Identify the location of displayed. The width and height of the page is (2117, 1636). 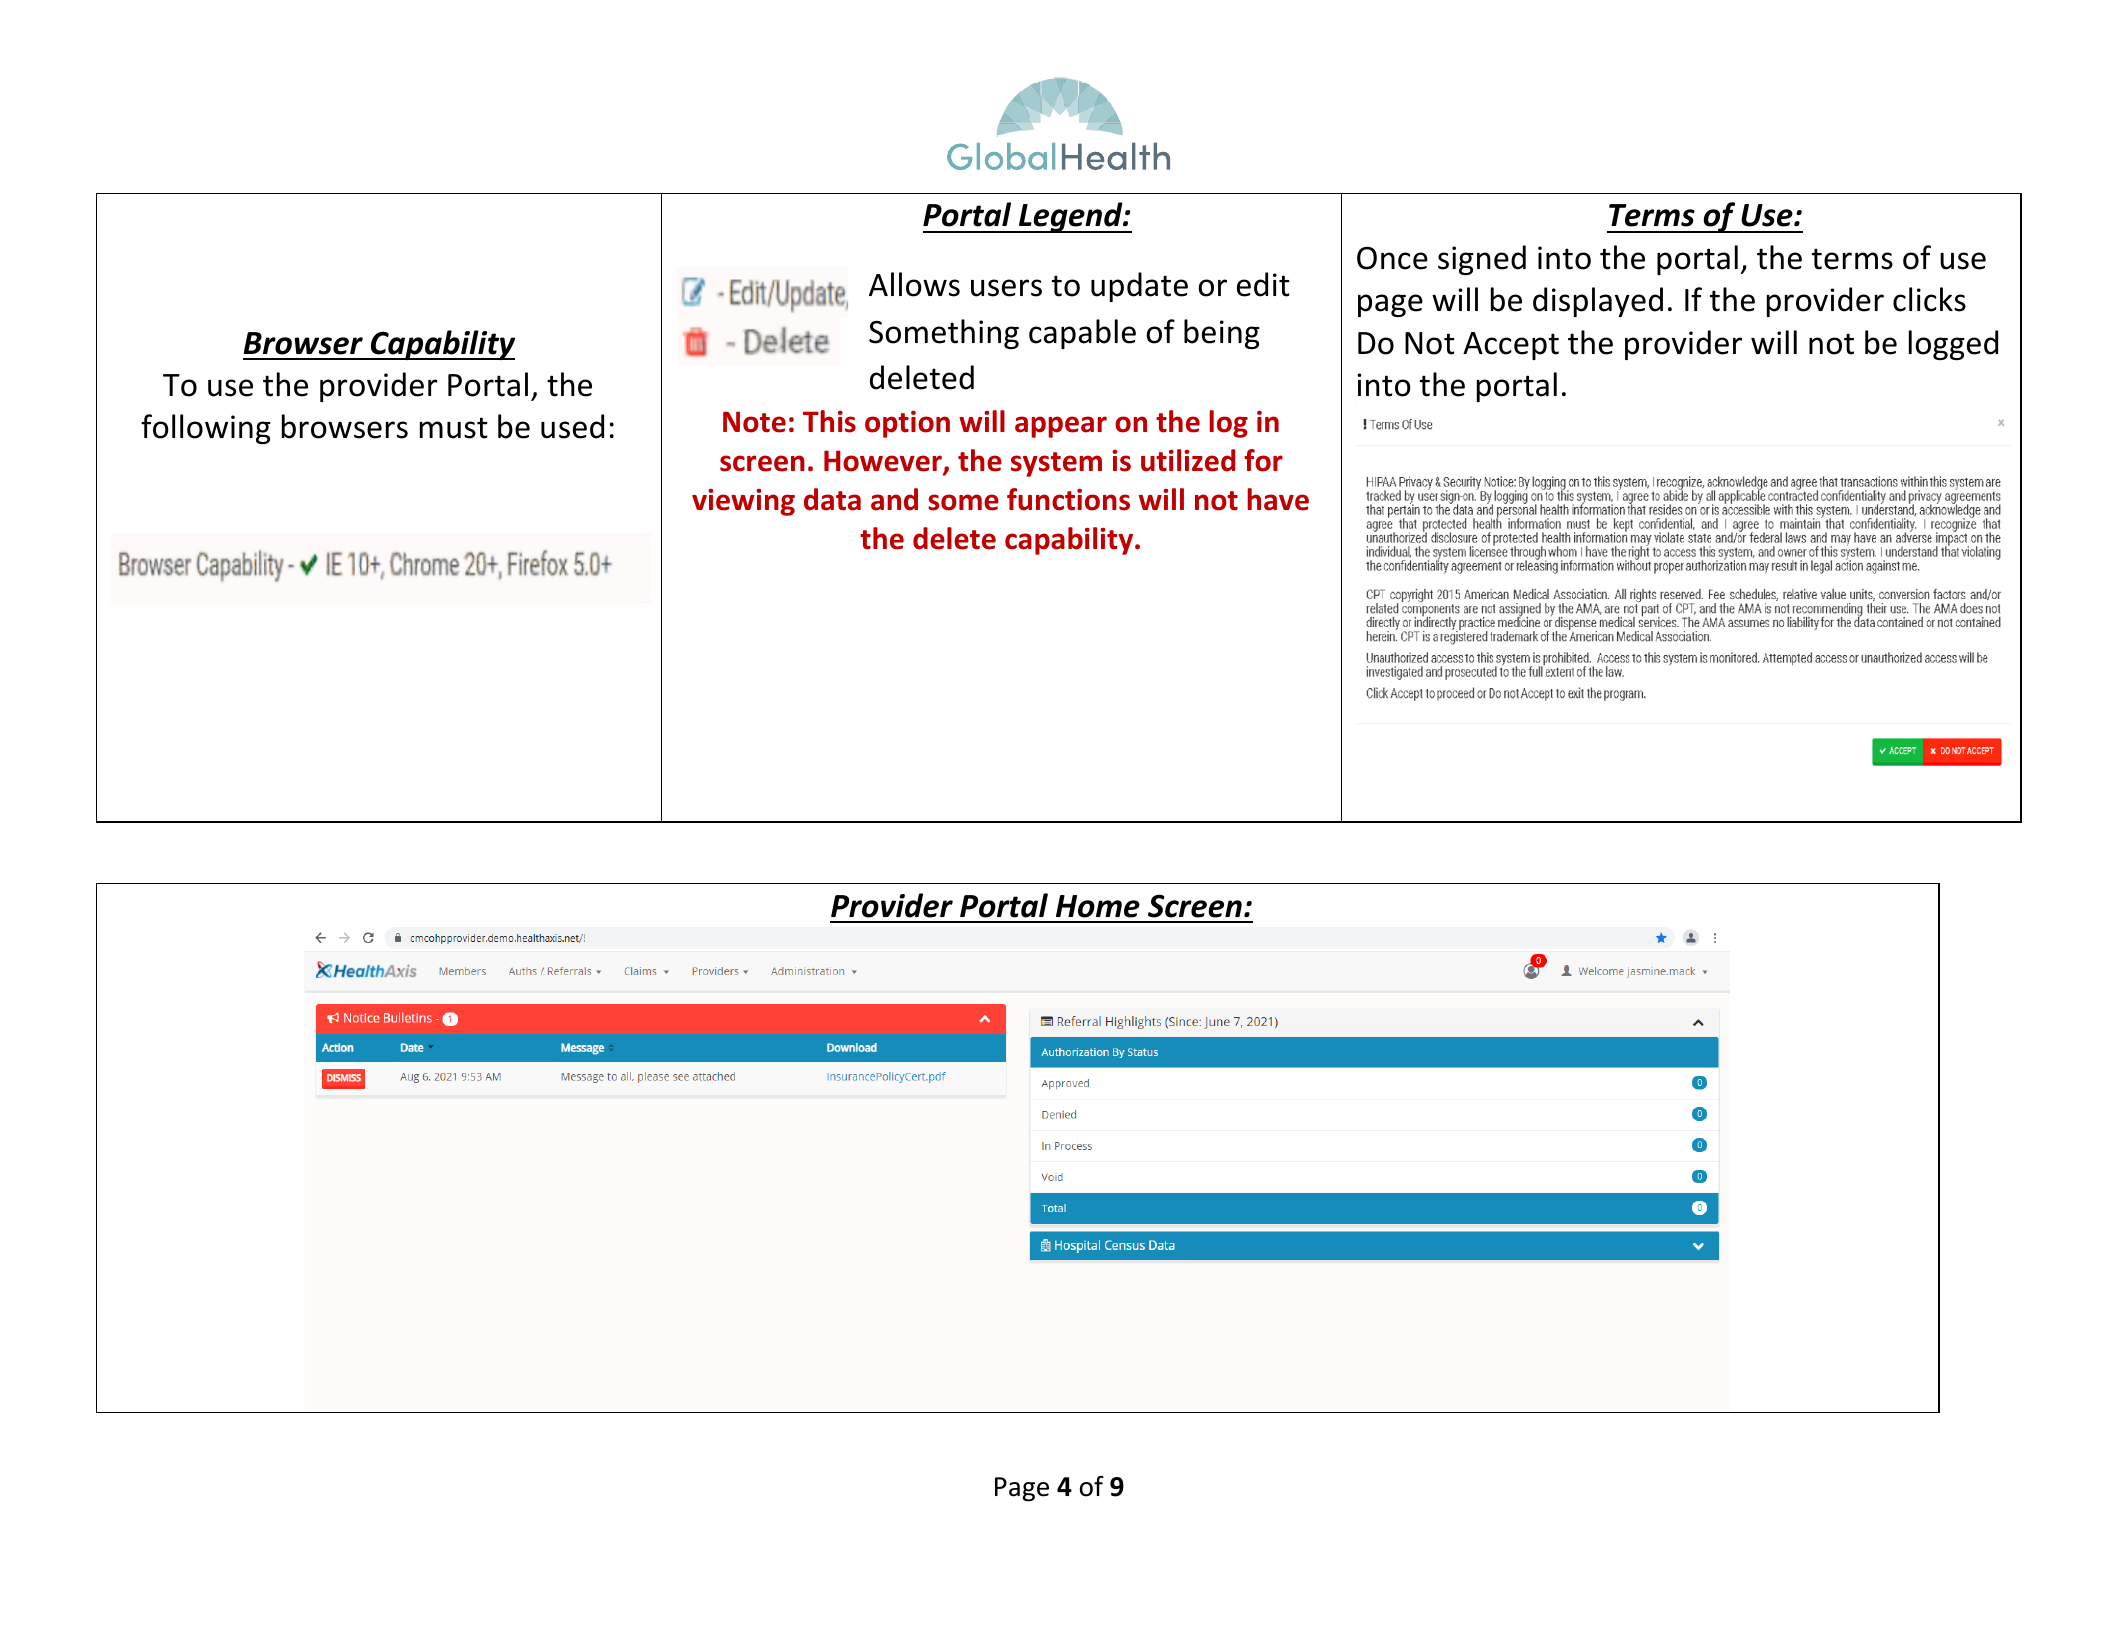
(1598, 302).
